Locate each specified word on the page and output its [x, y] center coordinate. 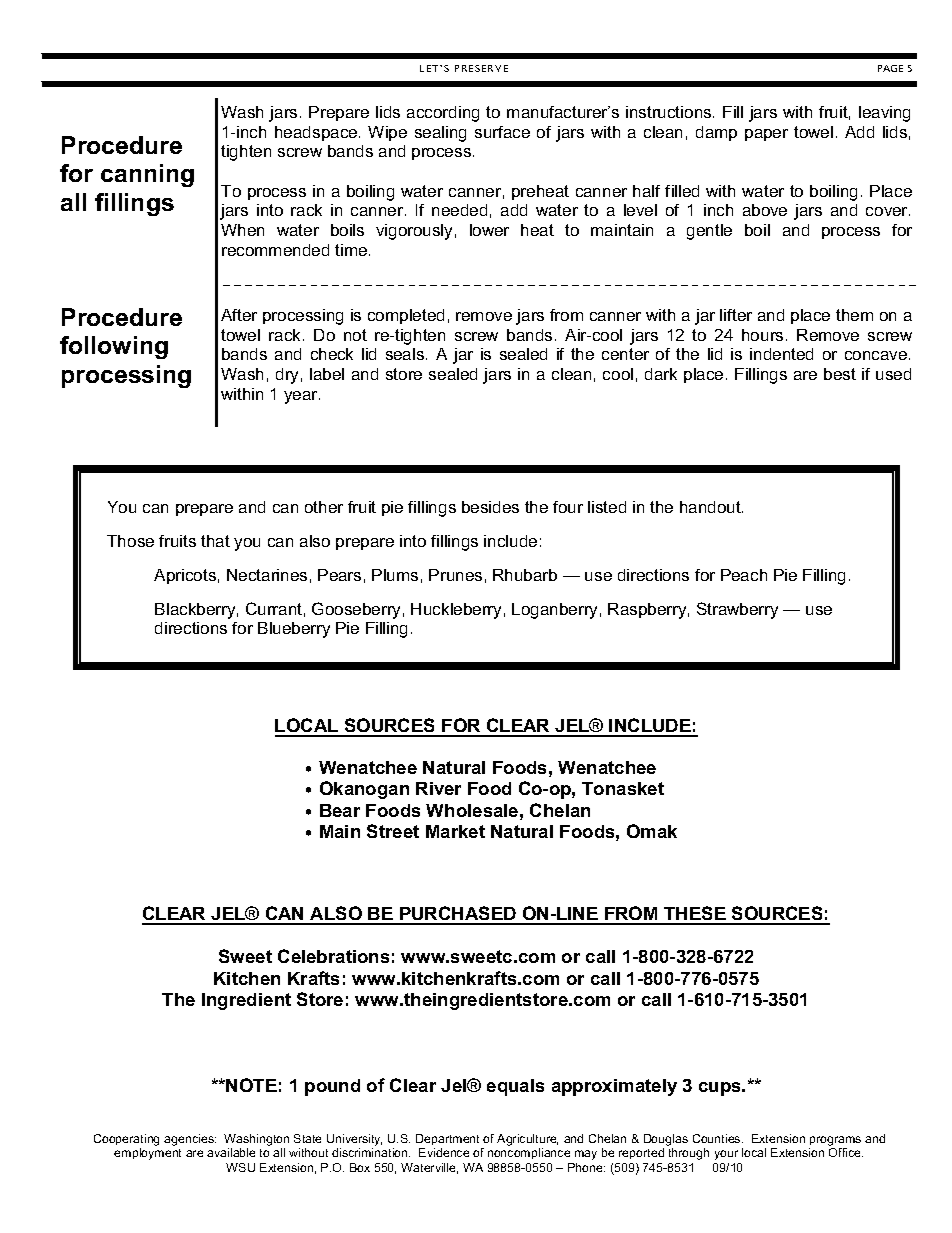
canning [147, 175]
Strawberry [737, 610]
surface [502, 132]
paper [766, 135]
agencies [190, 1140]
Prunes [455, 575]
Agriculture [527, 1141]
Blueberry [294, 630]
